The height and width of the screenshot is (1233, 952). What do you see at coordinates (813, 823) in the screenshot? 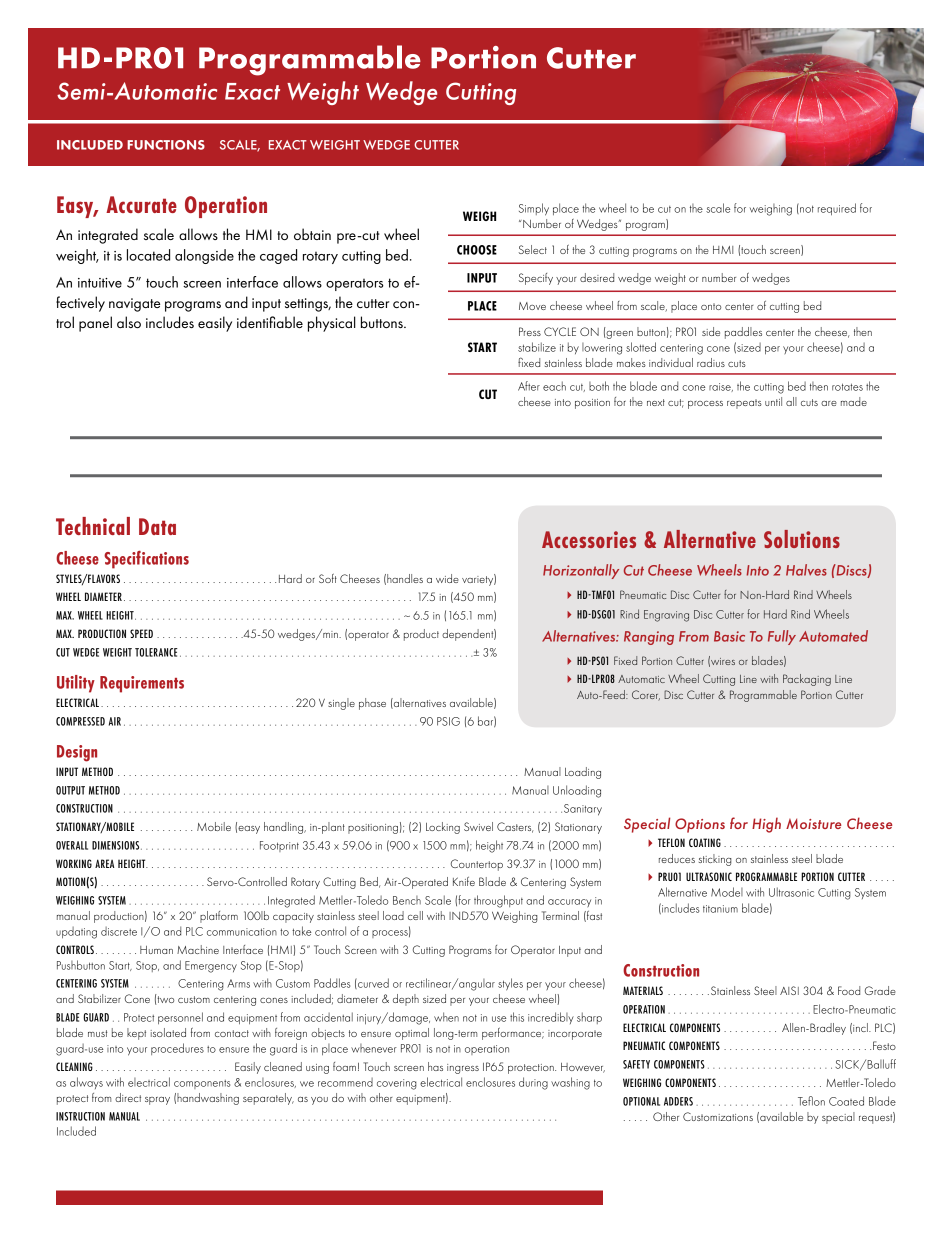
I see `Moisture` at bounding box center [813, 823].
